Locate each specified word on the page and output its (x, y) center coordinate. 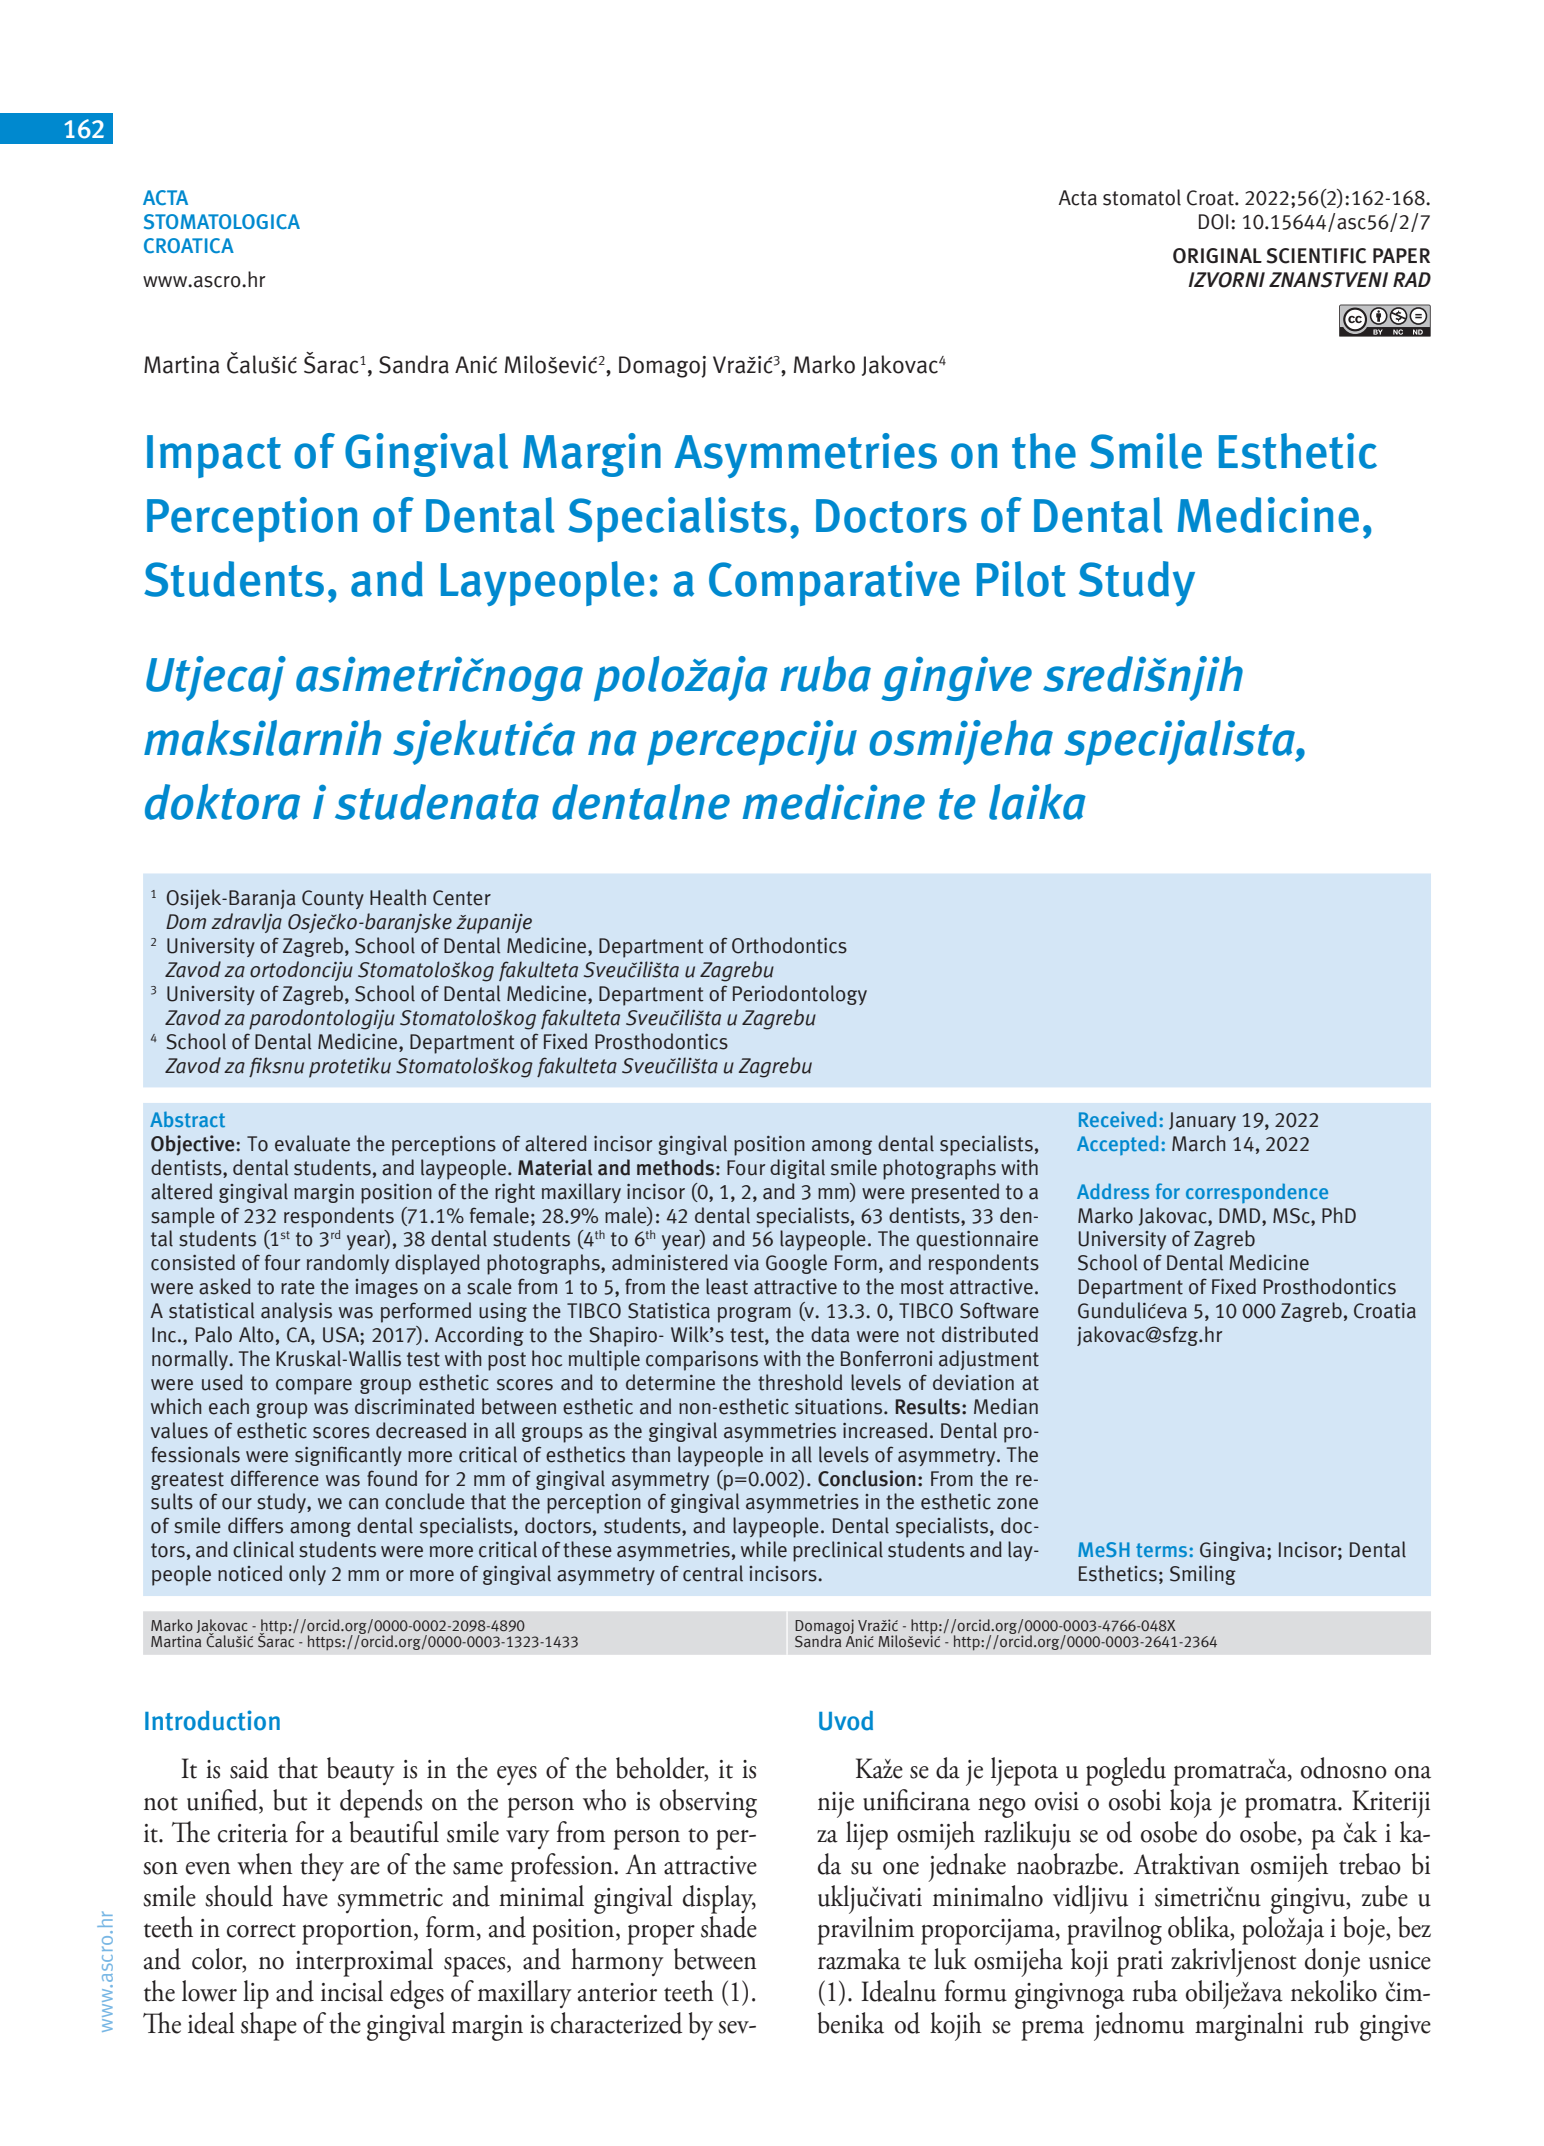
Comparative (834, 583)
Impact (214, 456)
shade (729, 1927)
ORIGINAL (1217, 256)
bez (1414, 1927)
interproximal (364, 1962)
